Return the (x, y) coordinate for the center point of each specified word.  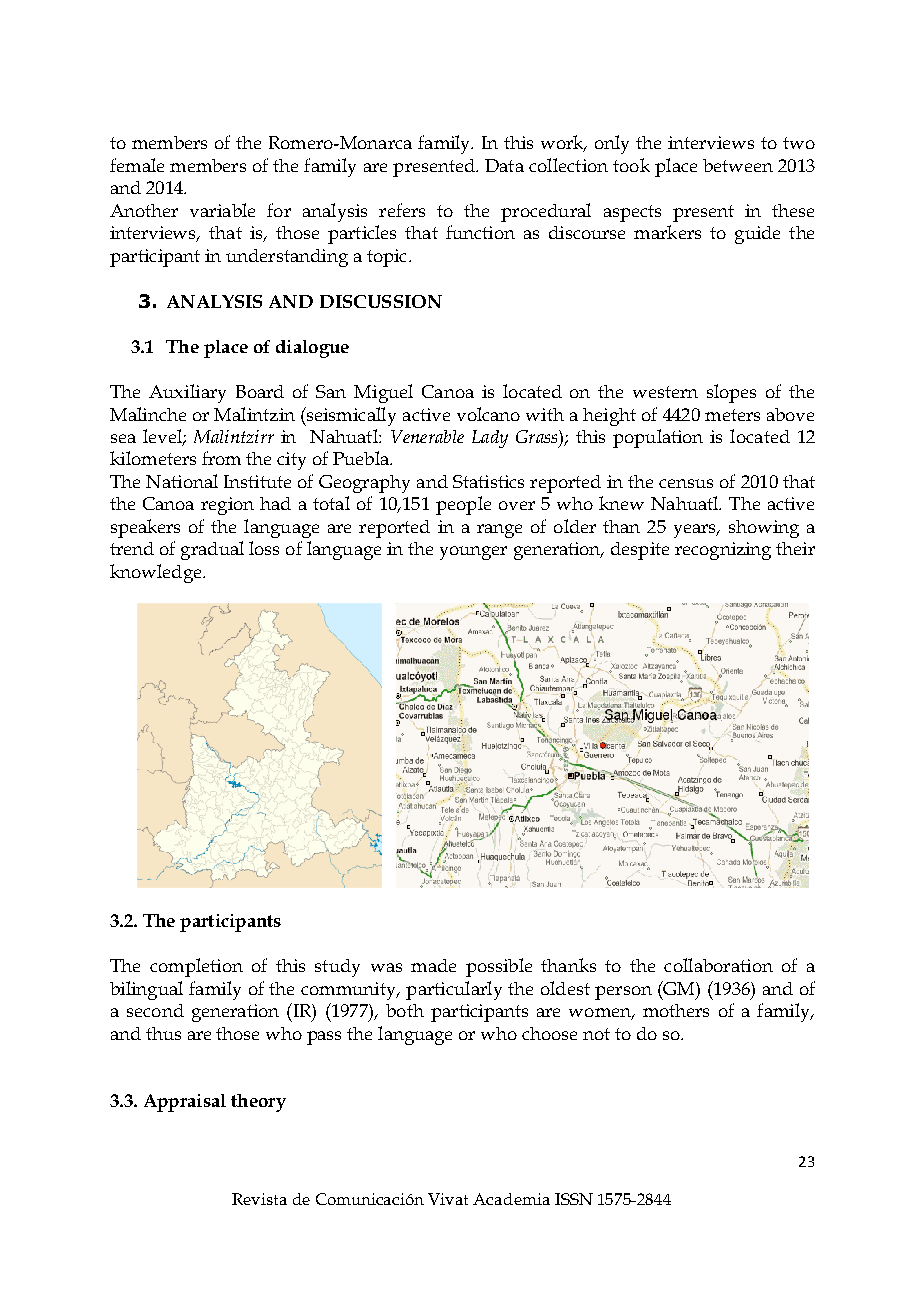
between (738, 165)
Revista (259, 1199)
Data (504, 165)
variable (222, 210)
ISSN (574, 1199)
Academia (511, 1199)
